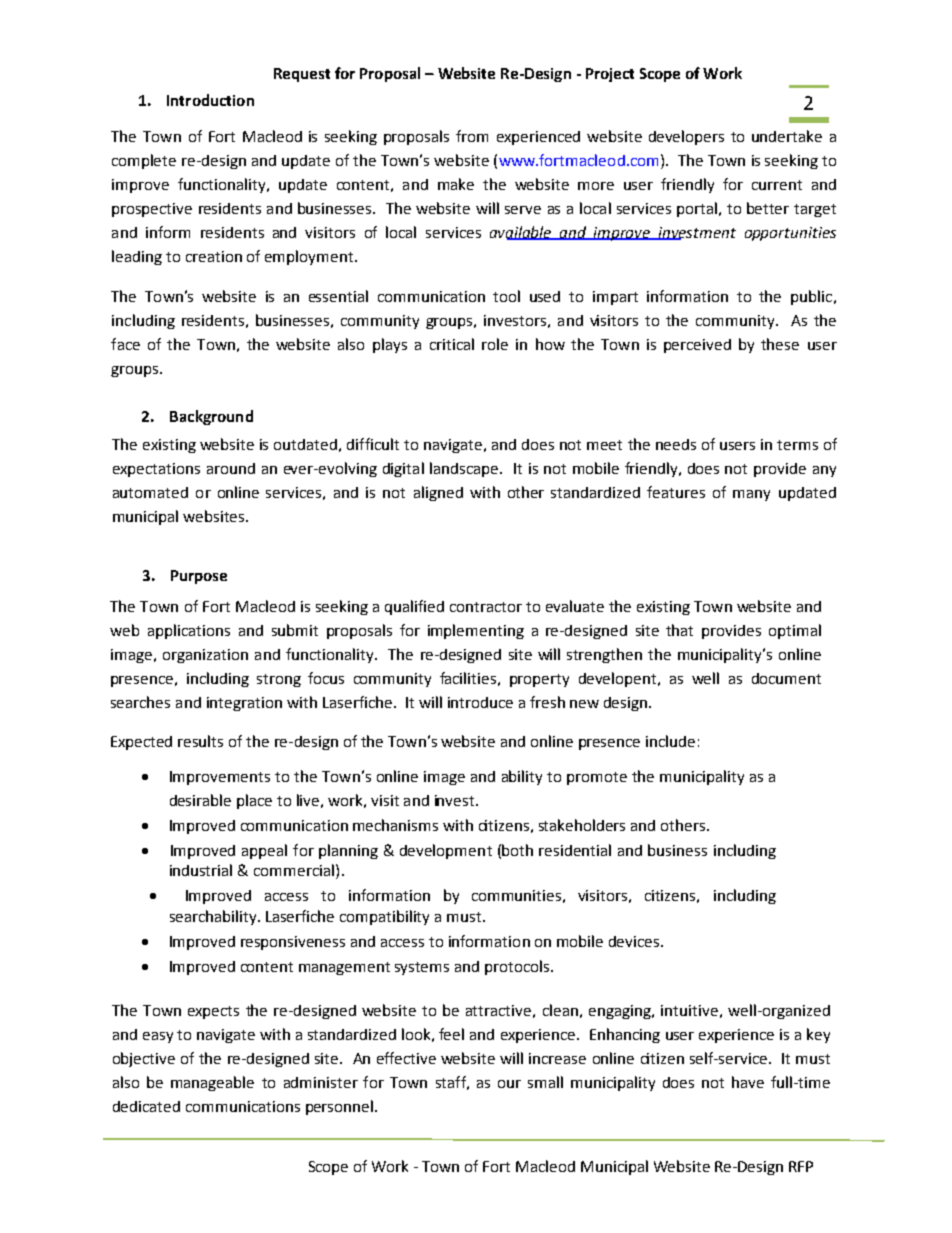 Image resolution: width=952 pixels, height=1233 pixels. Describe the element at coordinates (189, 631) in the page. I see `applications` at that location.
